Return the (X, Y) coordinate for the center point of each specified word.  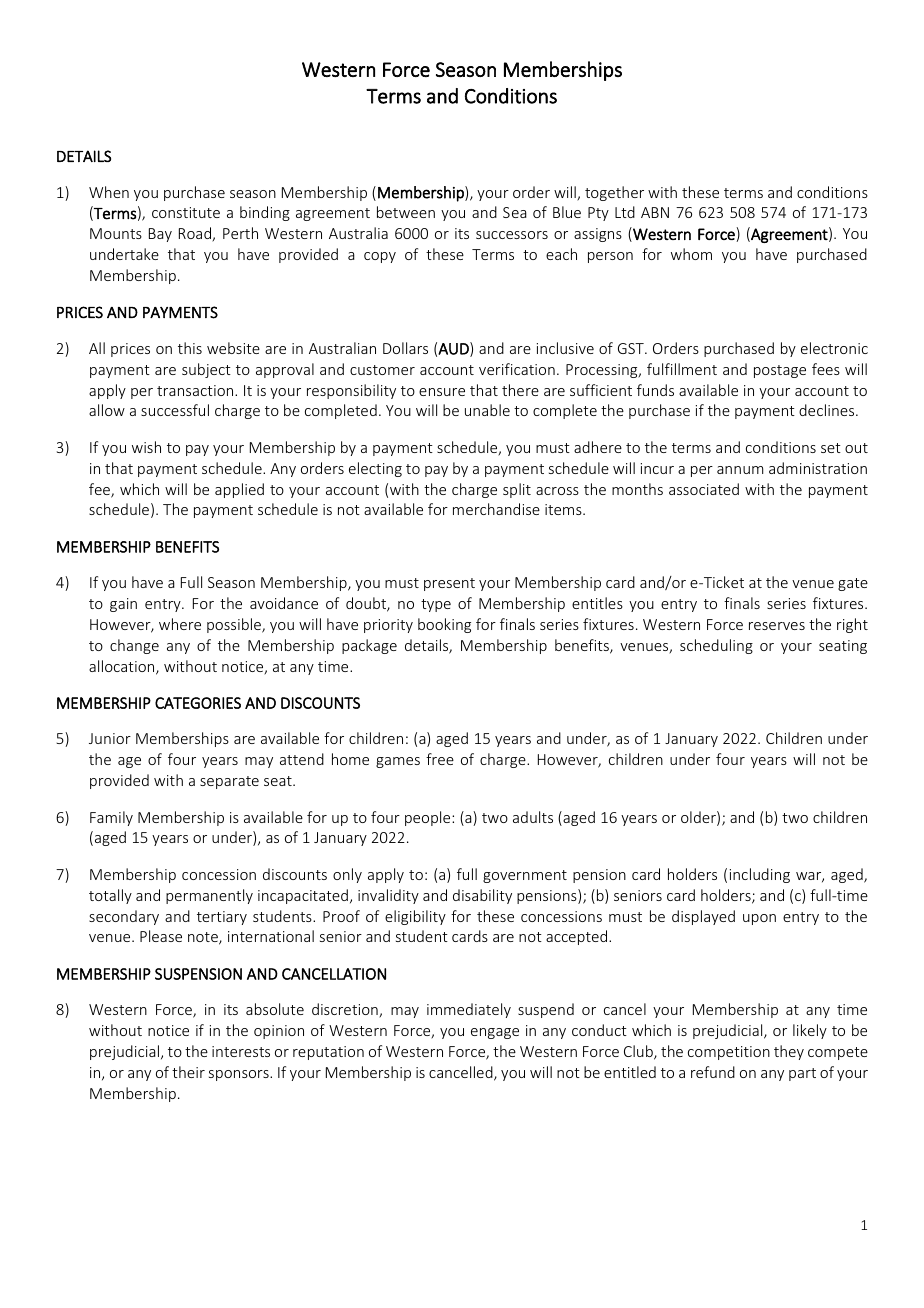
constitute (186, 212)
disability (482, 896)
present (449, 584)
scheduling (716, 646)
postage (780, 371)
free (440, 759)
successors (512, 235)
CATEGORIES (198, 703)
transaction (196, 390)
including (760, 875)
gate (853, 584)
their (188, 1072)
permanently (209, 896)
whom (691, 254)
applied (239, 490)
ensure (442, 392)
